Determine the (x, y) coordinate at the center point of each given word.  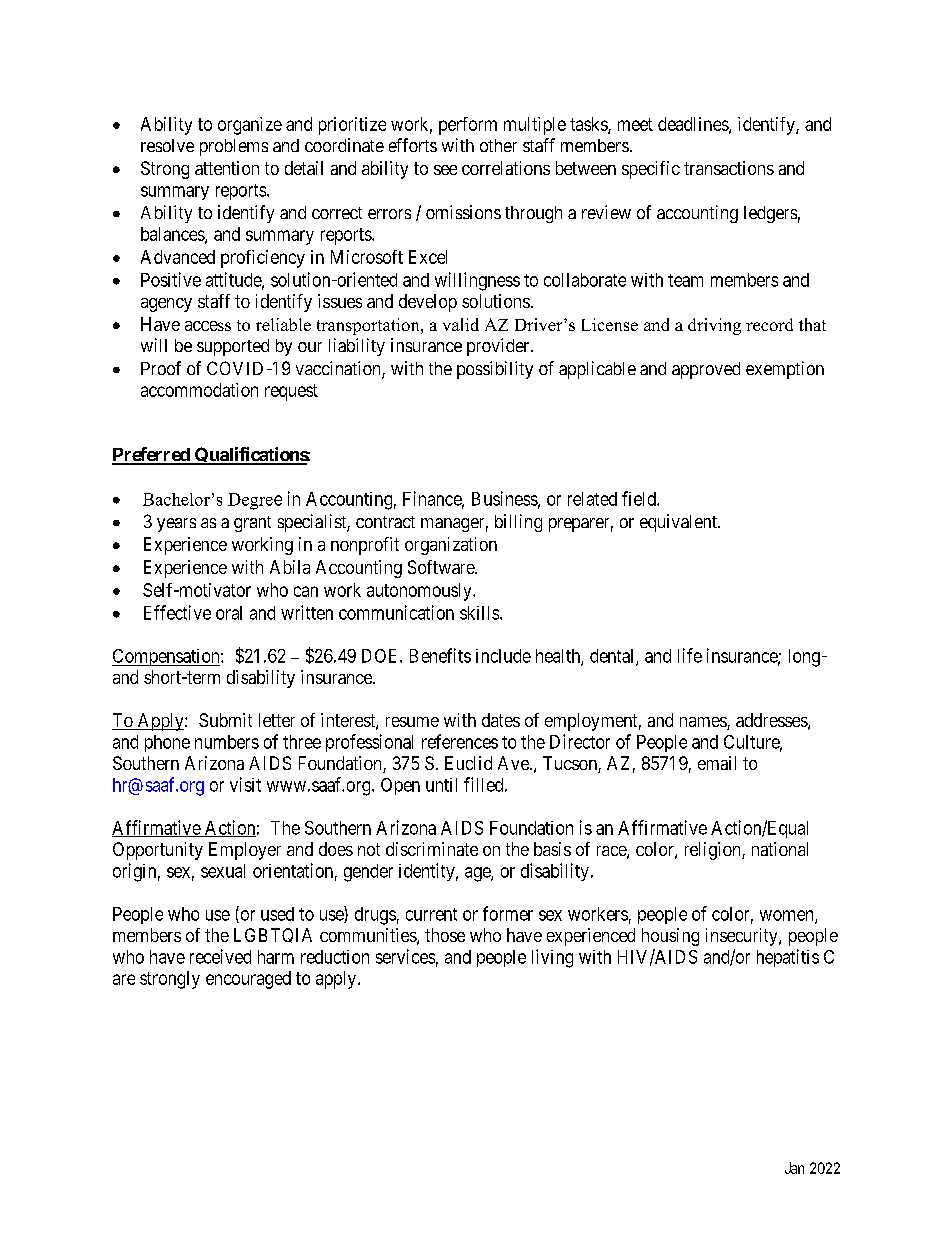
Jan (794, 1168)
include (503, 656)
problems (234, 147)
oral (229, 613)
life (690, 655)
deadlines (694, 125)
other (498, 145)
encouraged (248, 980)
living (552, 958)
